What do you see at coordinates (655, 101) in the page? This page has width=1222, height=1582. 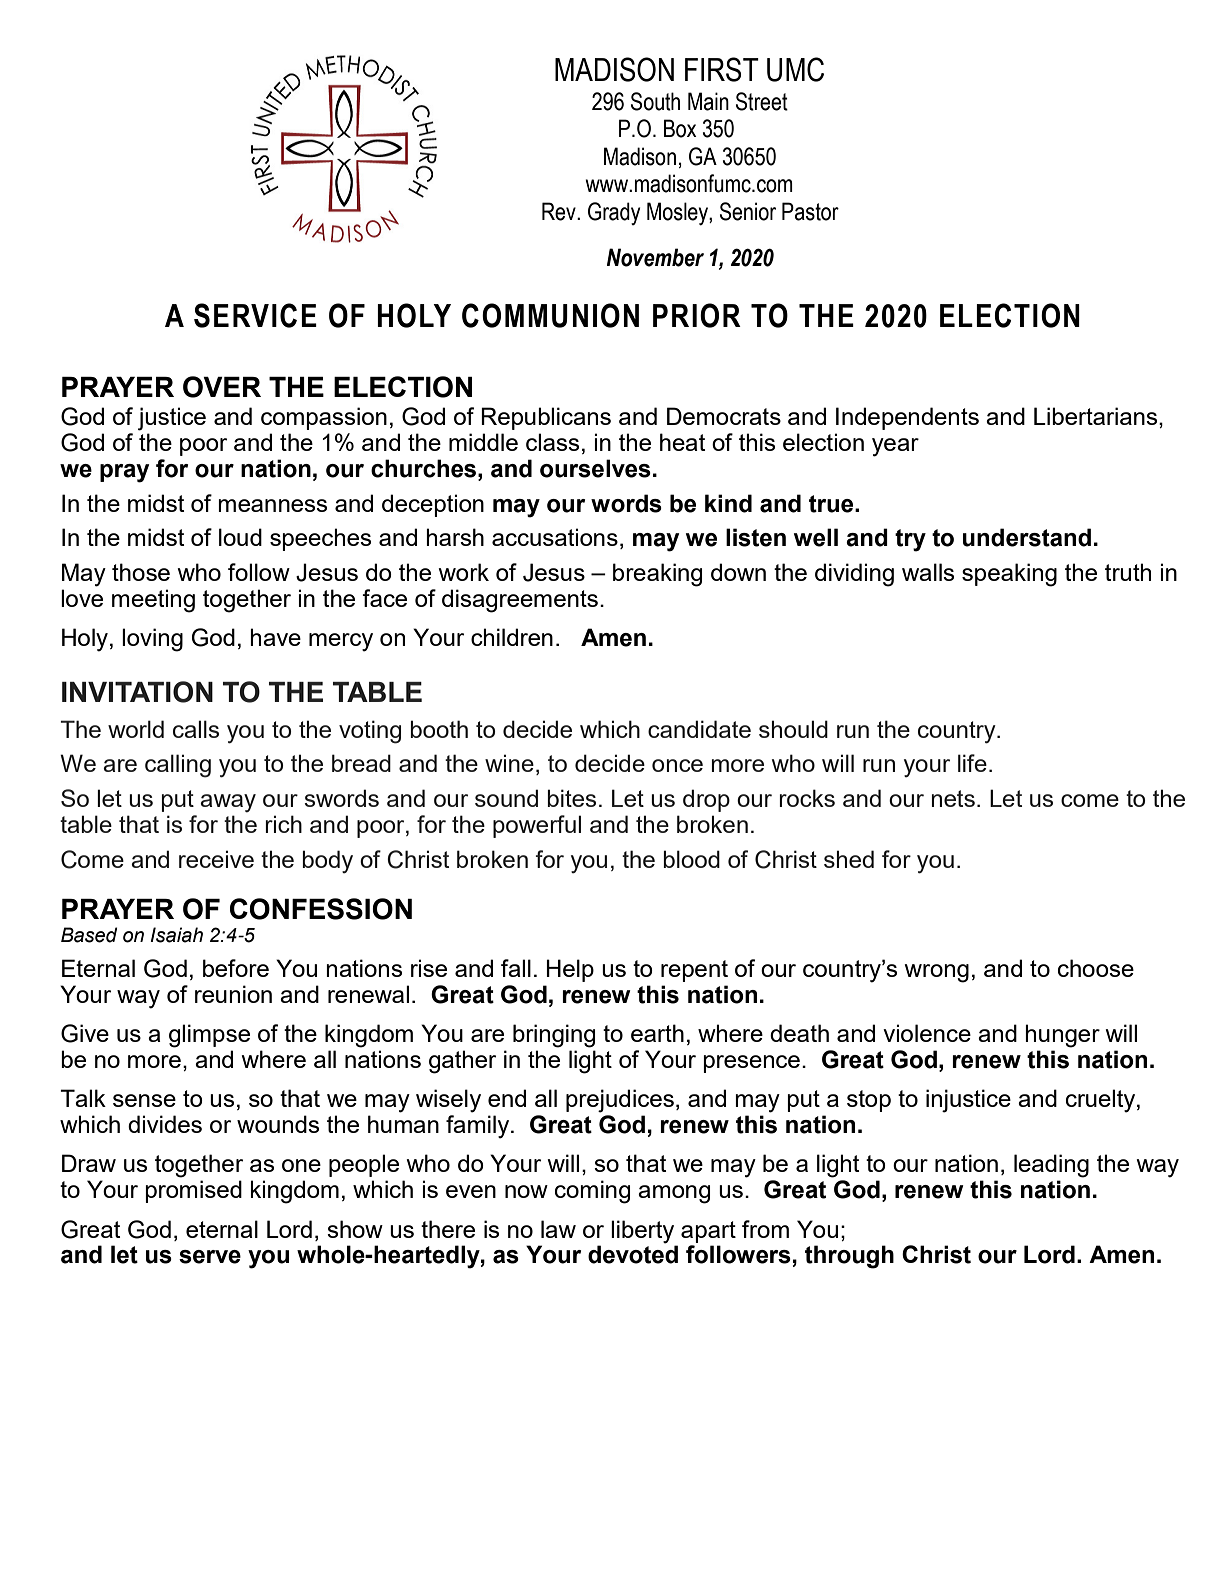 I see `South` at bounding box center [655, 101].
